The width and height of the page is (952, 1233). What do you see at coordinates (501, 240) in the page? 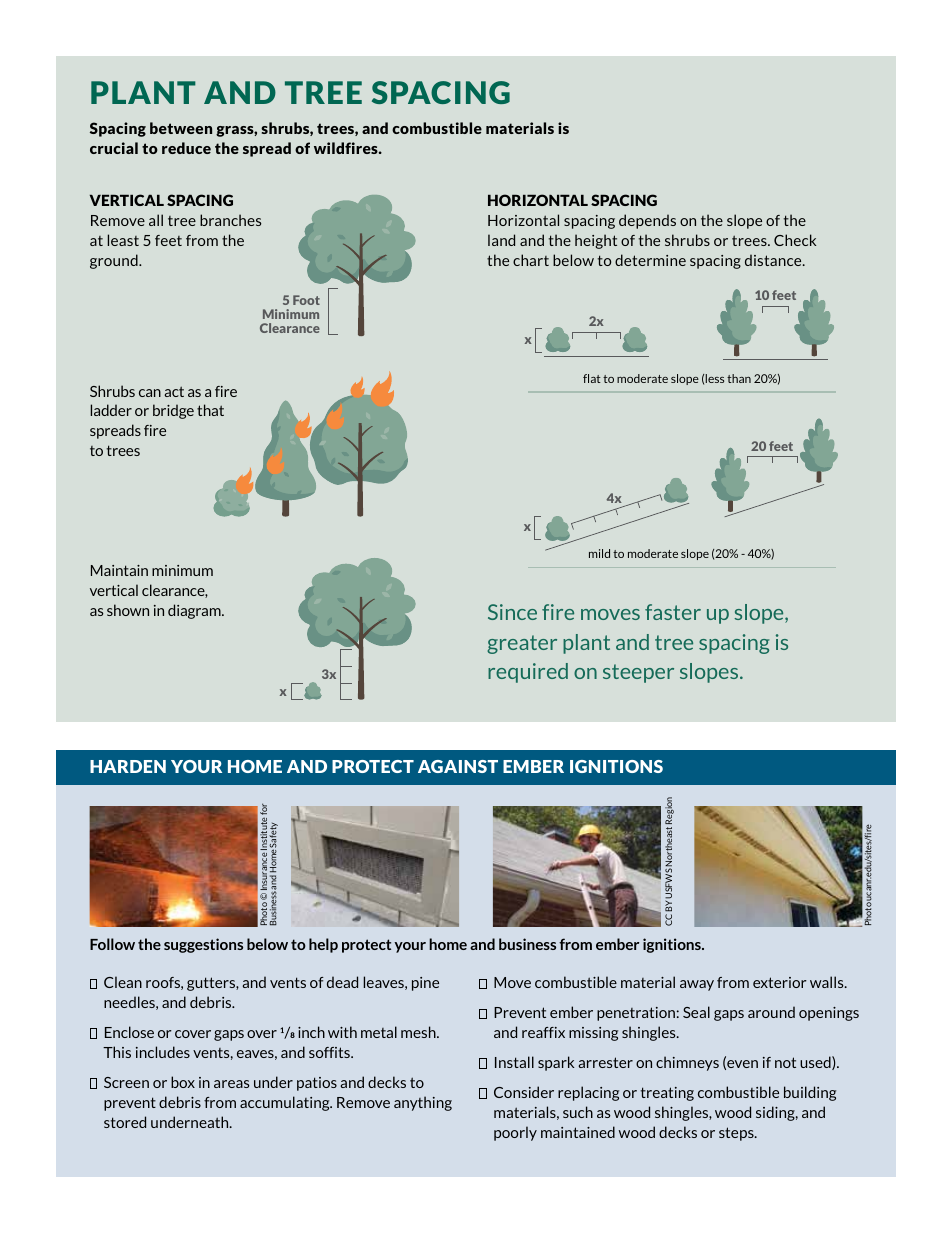
I see `land` at bounding box center [501, 240].
